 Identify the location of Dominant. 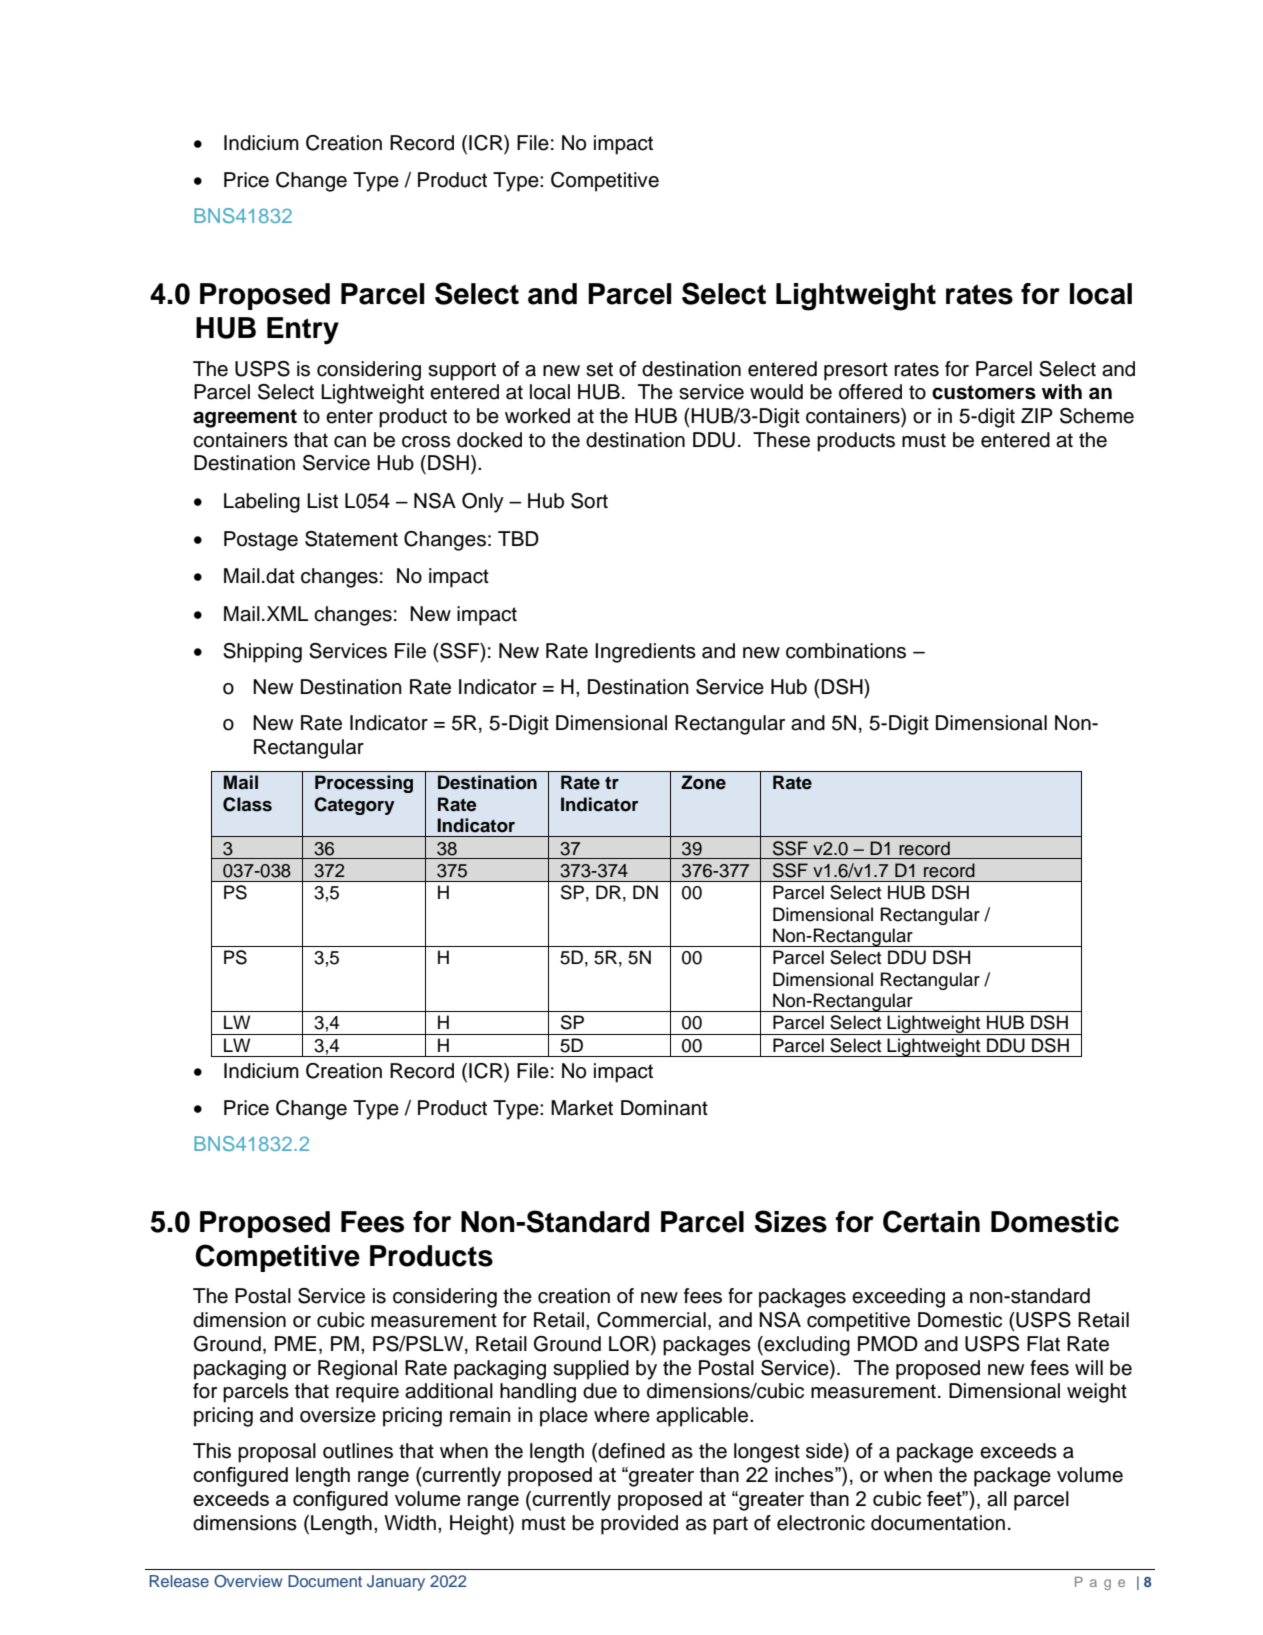
(664, 1108).
